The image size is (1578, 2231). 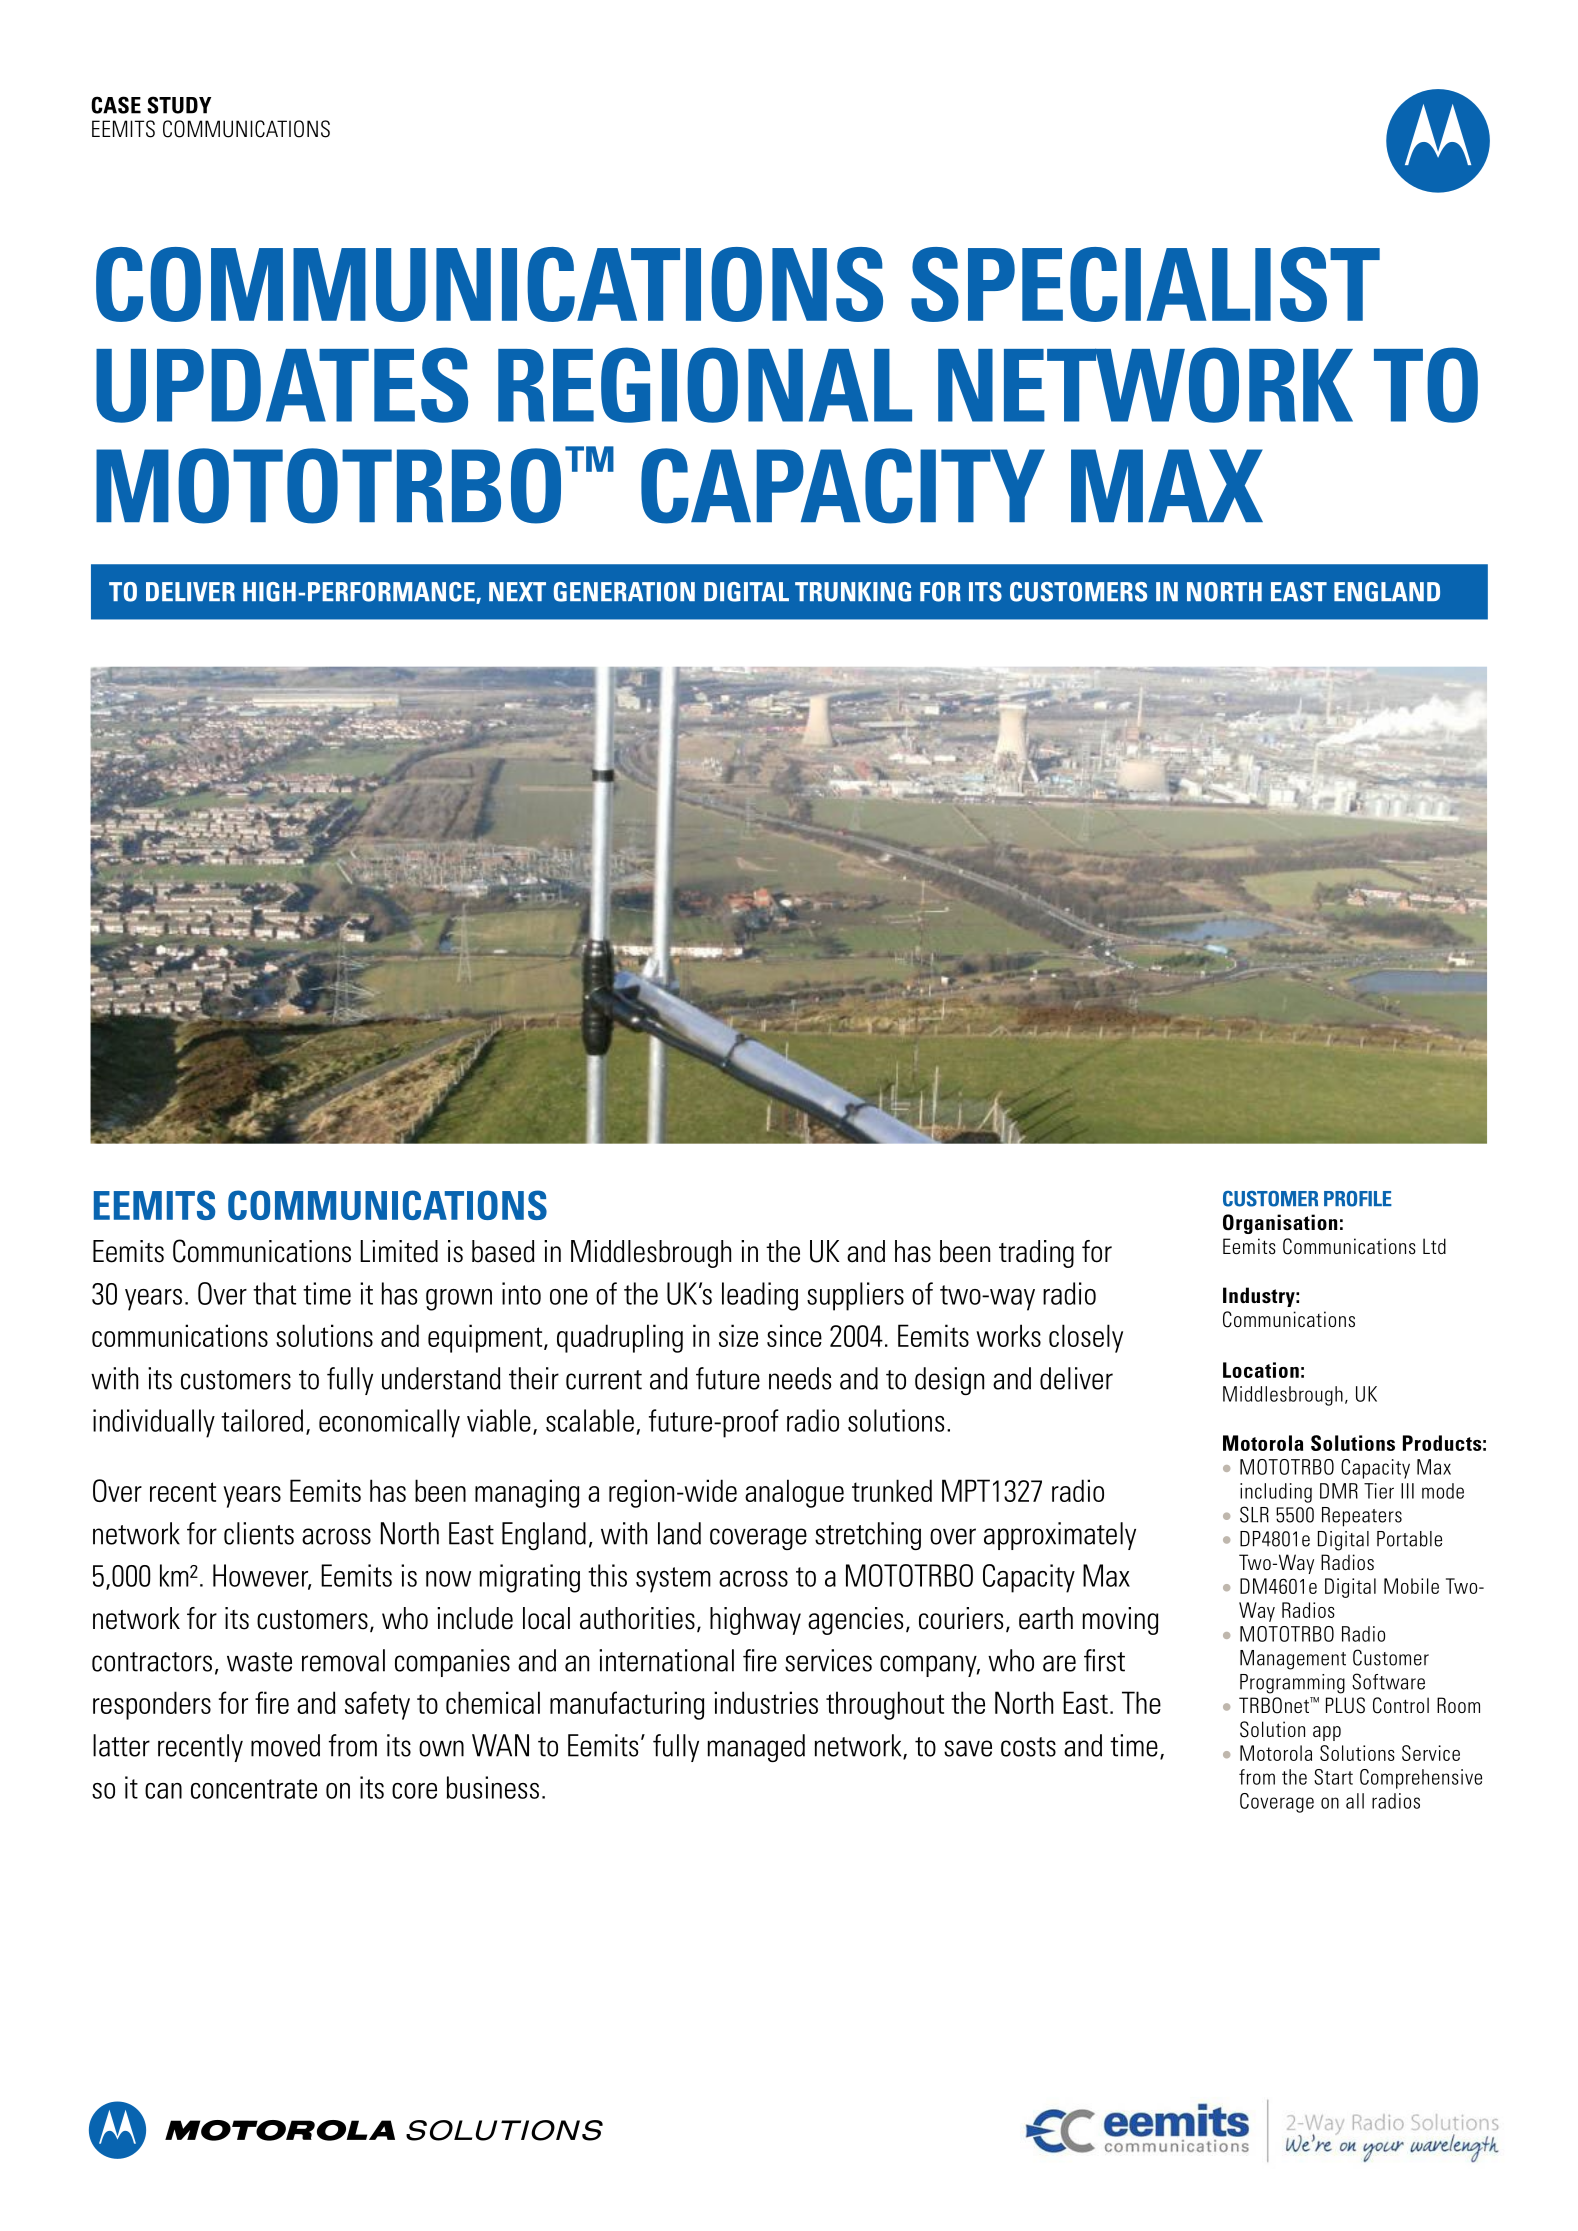 I want to click on managed, so click(x=756, y=1748).
